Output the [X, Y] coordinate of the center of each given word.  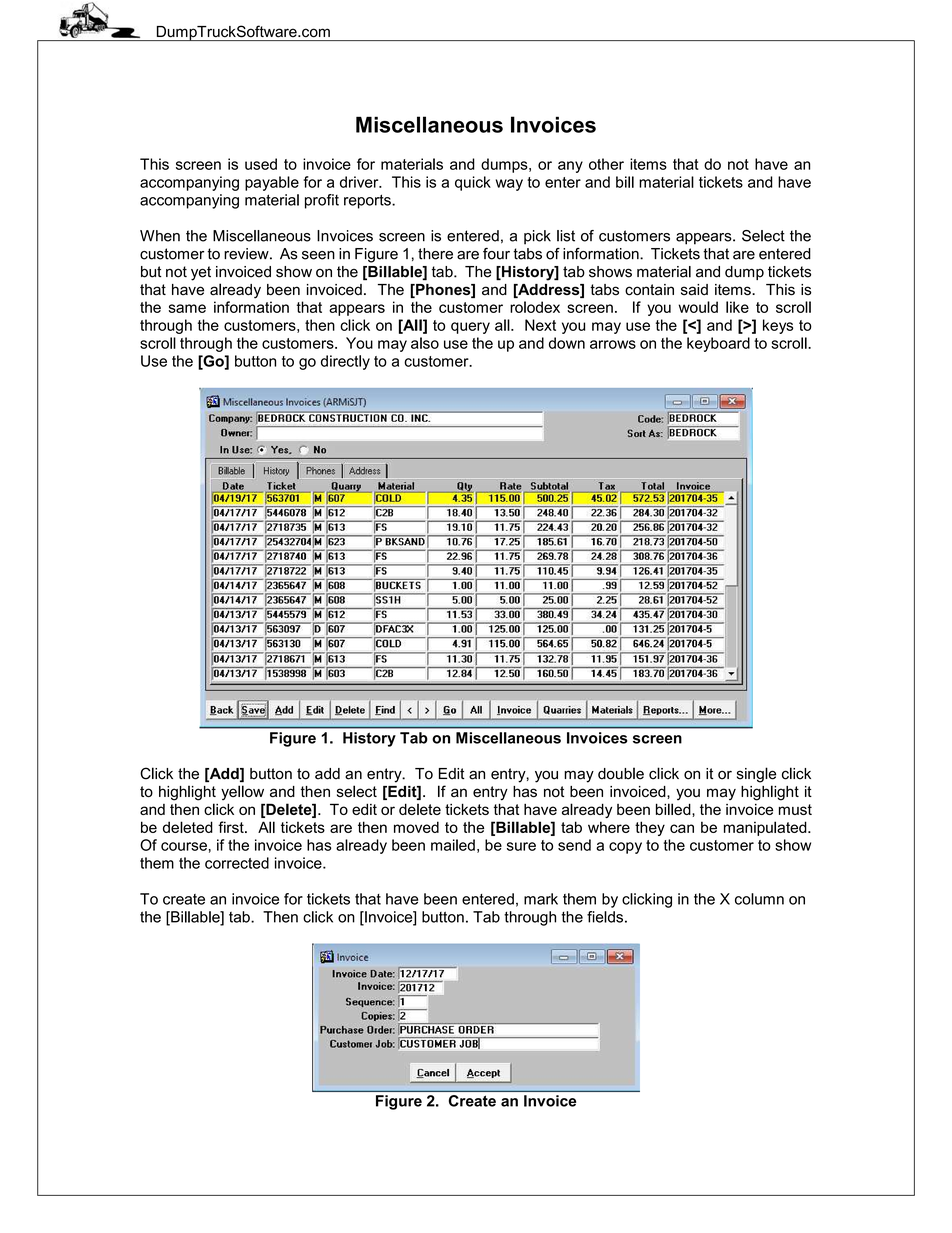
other [606, 164]
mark [541, 899]
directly [345, 362]
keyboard [718, 344]
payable [272, 183]
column [759, 899]
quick [473, 183]
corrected [237, 863]
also [425, 343]
